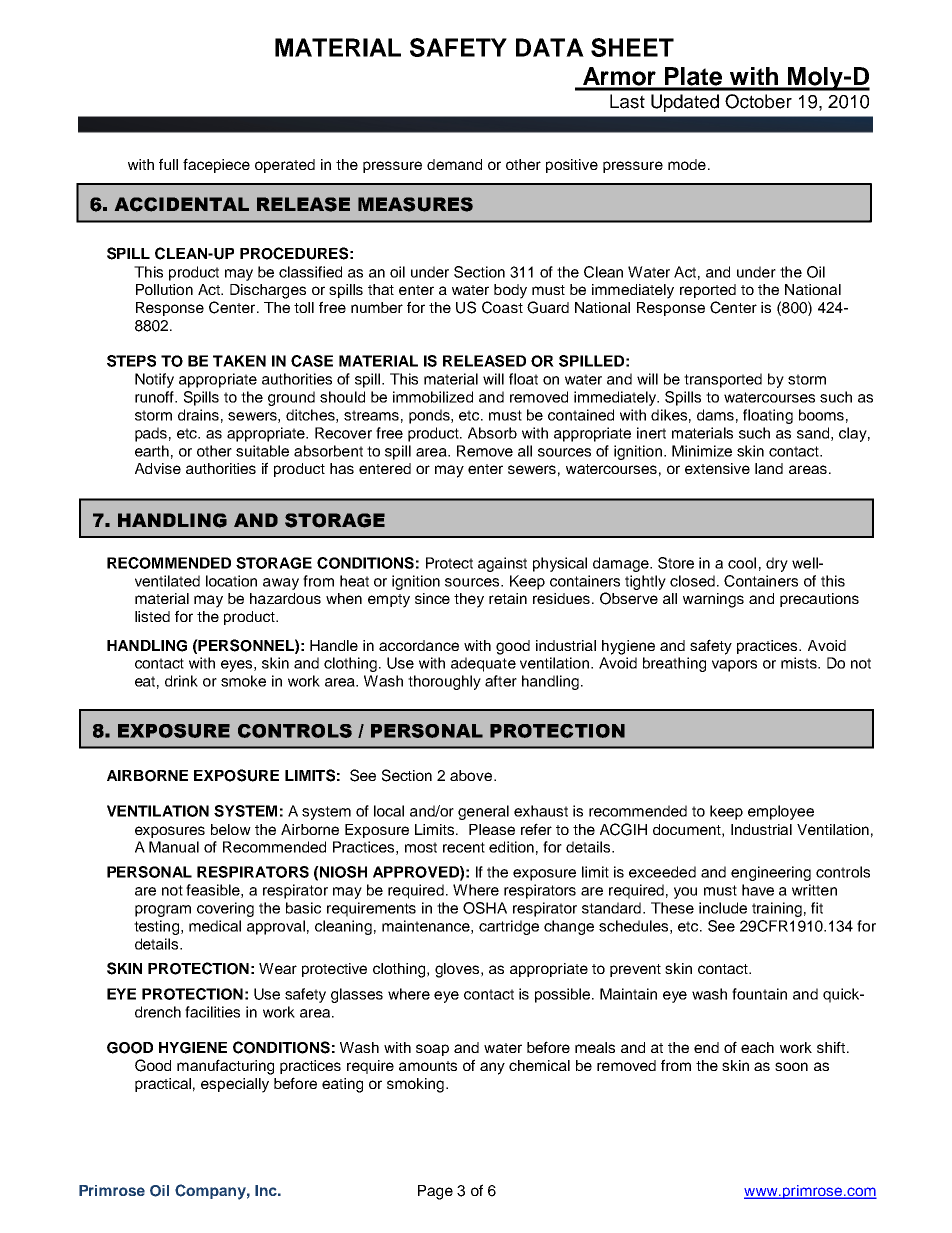  Describe the element at coordinates (235, 1085) in the screenshot. I see `especially` at that location.
